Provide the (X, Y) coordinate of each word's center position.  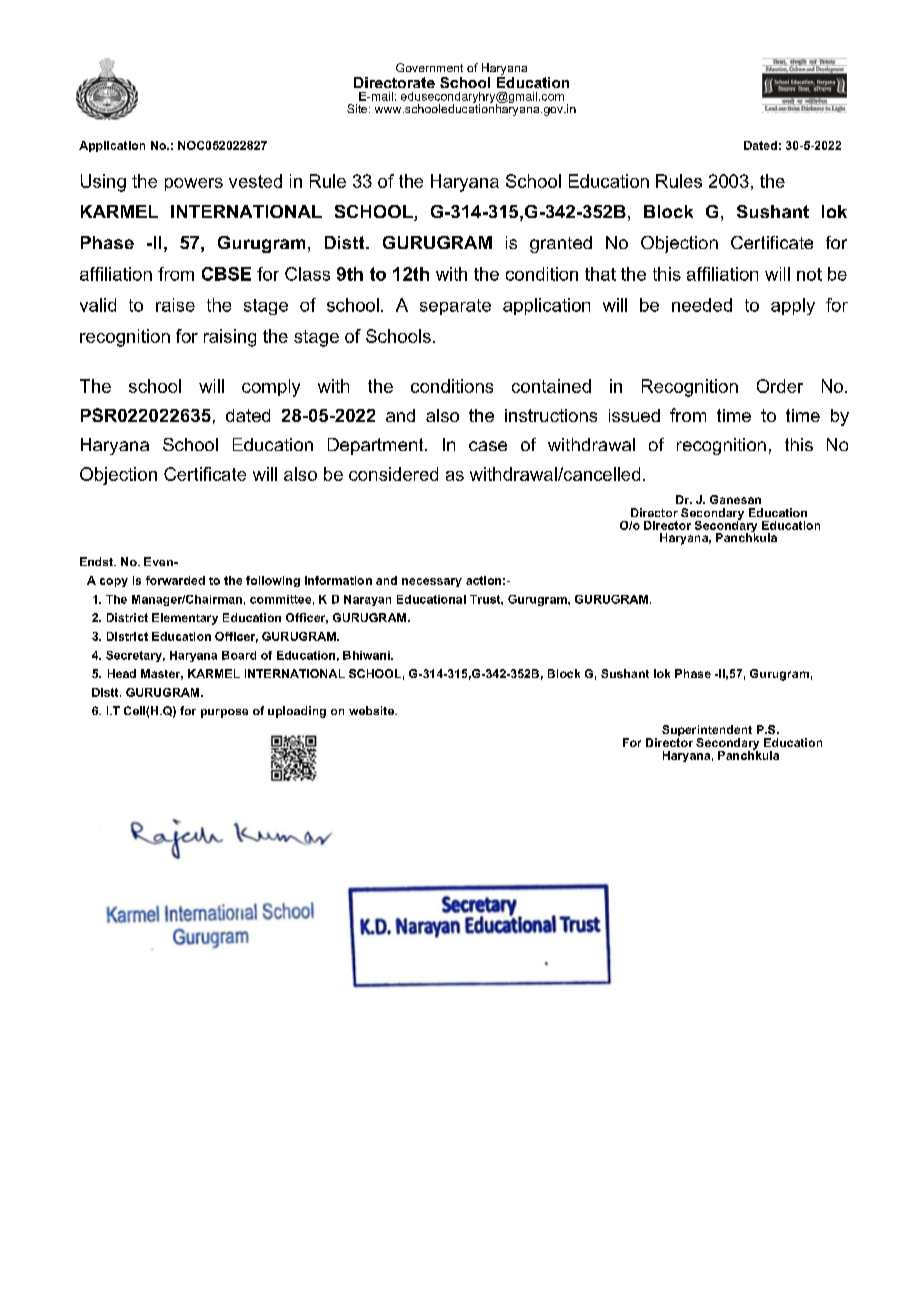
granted (561, 244)
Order (780, 386)
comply (271, 388)
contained (551, 386)
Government (429, 67)
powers (194, 184)
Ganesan (735, 499)
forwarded (175, 580)
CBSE (226, 274)
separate (455, 307)
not (809, 274)
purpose (224, 713)
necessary (432, 582)
